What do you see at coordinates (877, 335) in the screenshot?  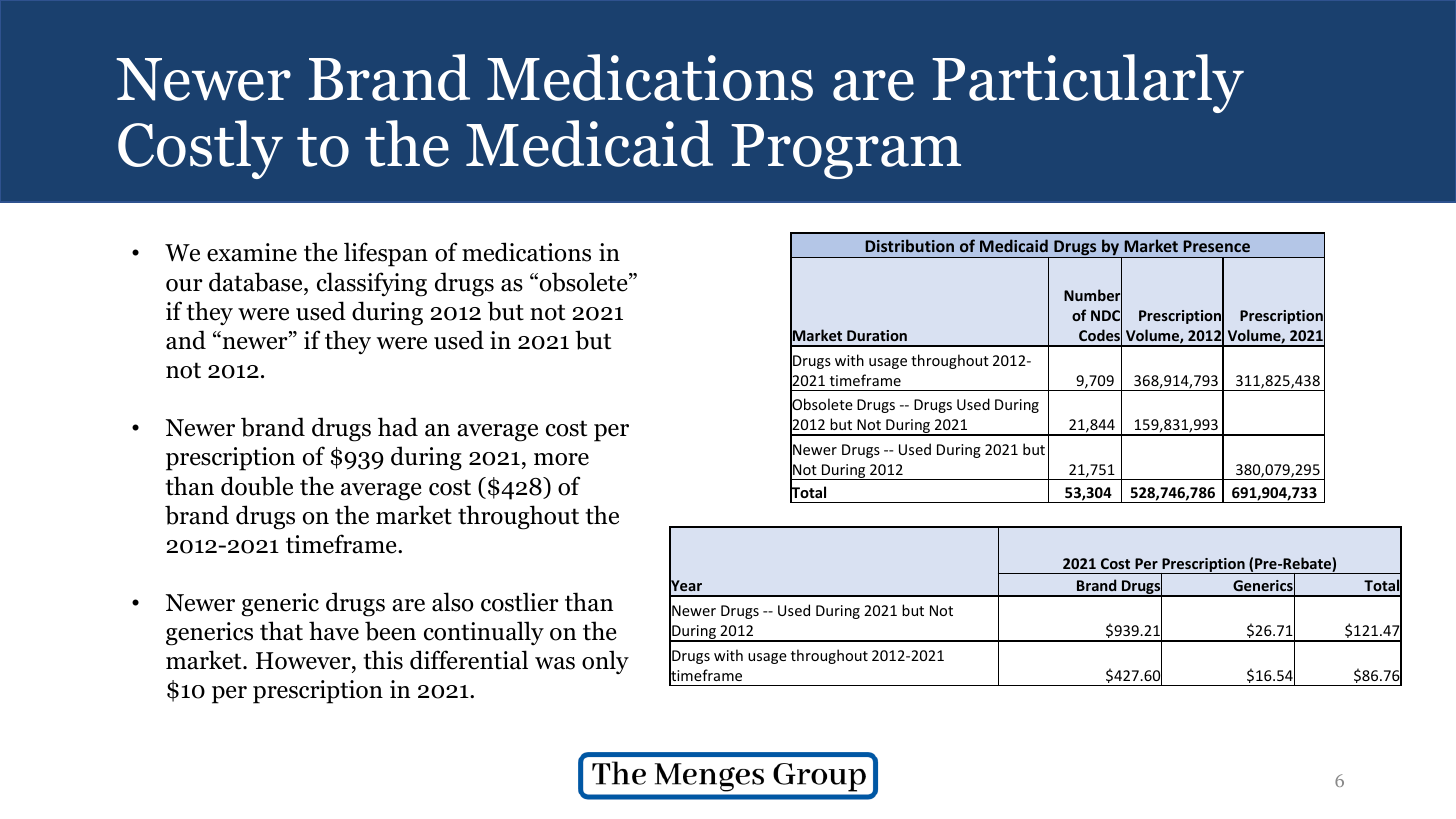 I see `Duration` at bounding box center [877, 335].
